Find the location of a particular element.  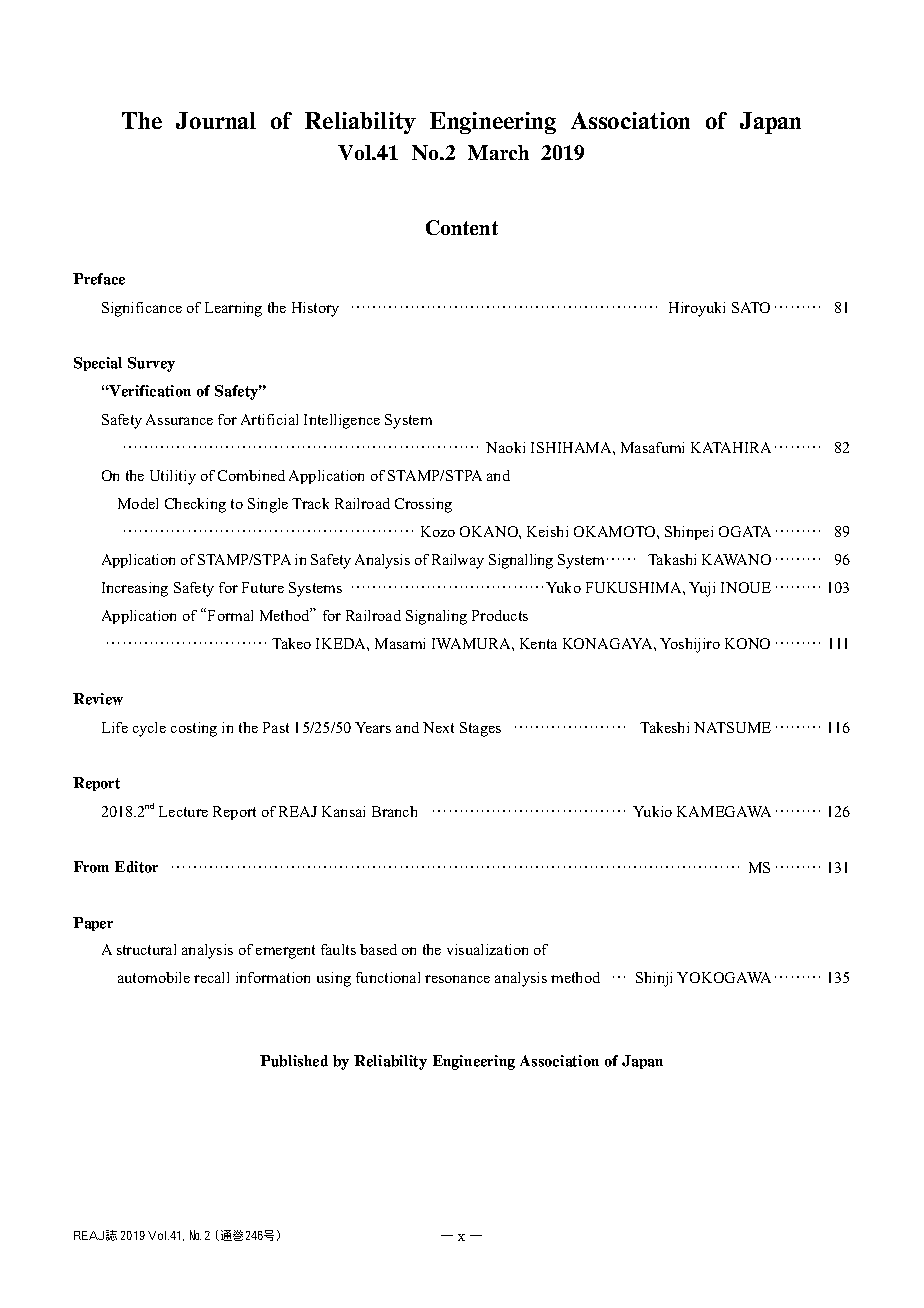

March is located at coordinates (498, 152).
